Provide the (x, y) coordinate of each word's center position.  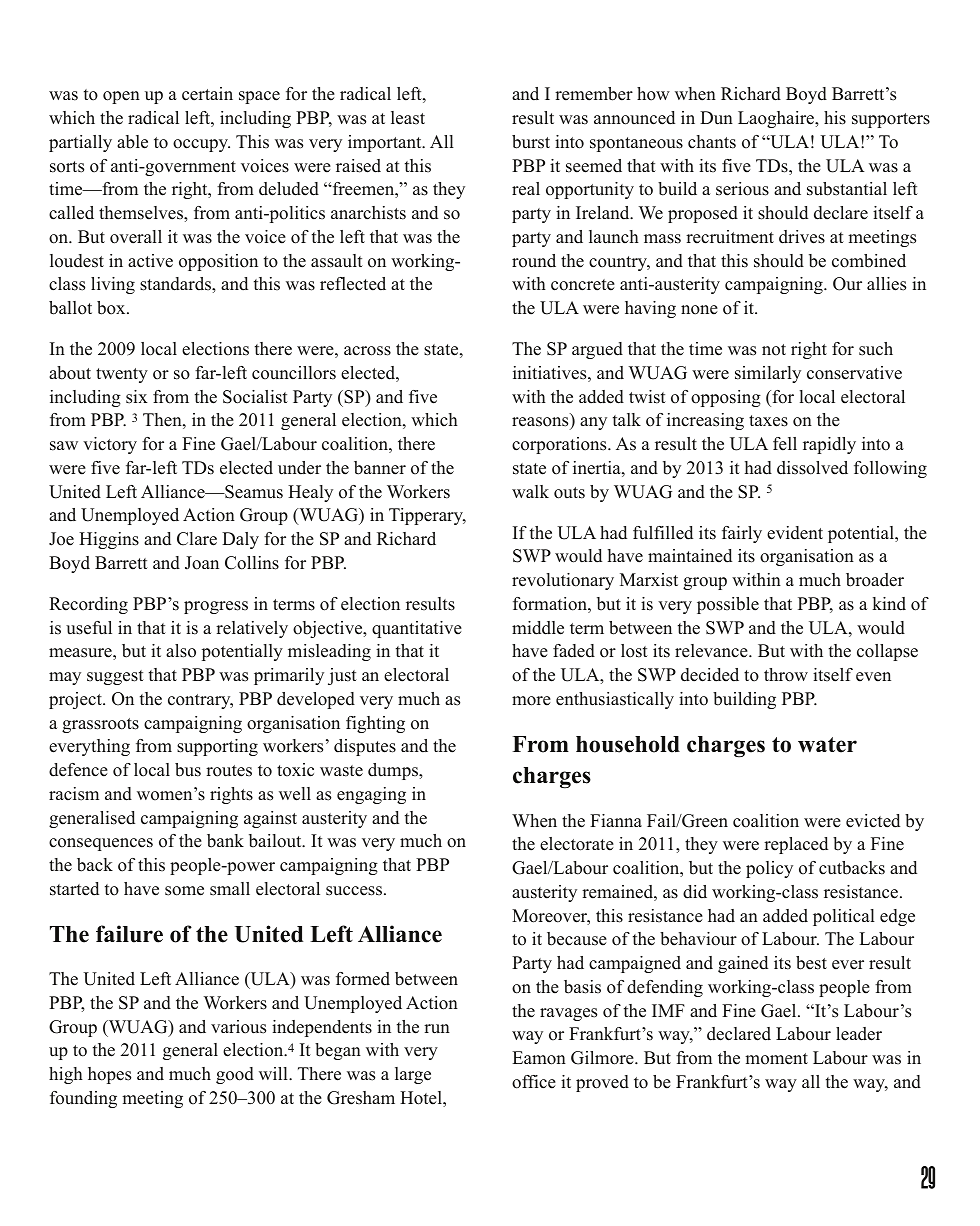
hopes (109, 1075)
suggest (115, 677)
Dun (716, 118)
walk (530, 491)
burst (531, 142)
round (534, 261)
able (132, 142)
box (112, 308)
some (184, 891)
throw (786, 675)
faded (574, 651)
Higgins (109, 540)
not (774, 350)
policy (769, 869)
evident (795, 533)
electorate (577, 844)
